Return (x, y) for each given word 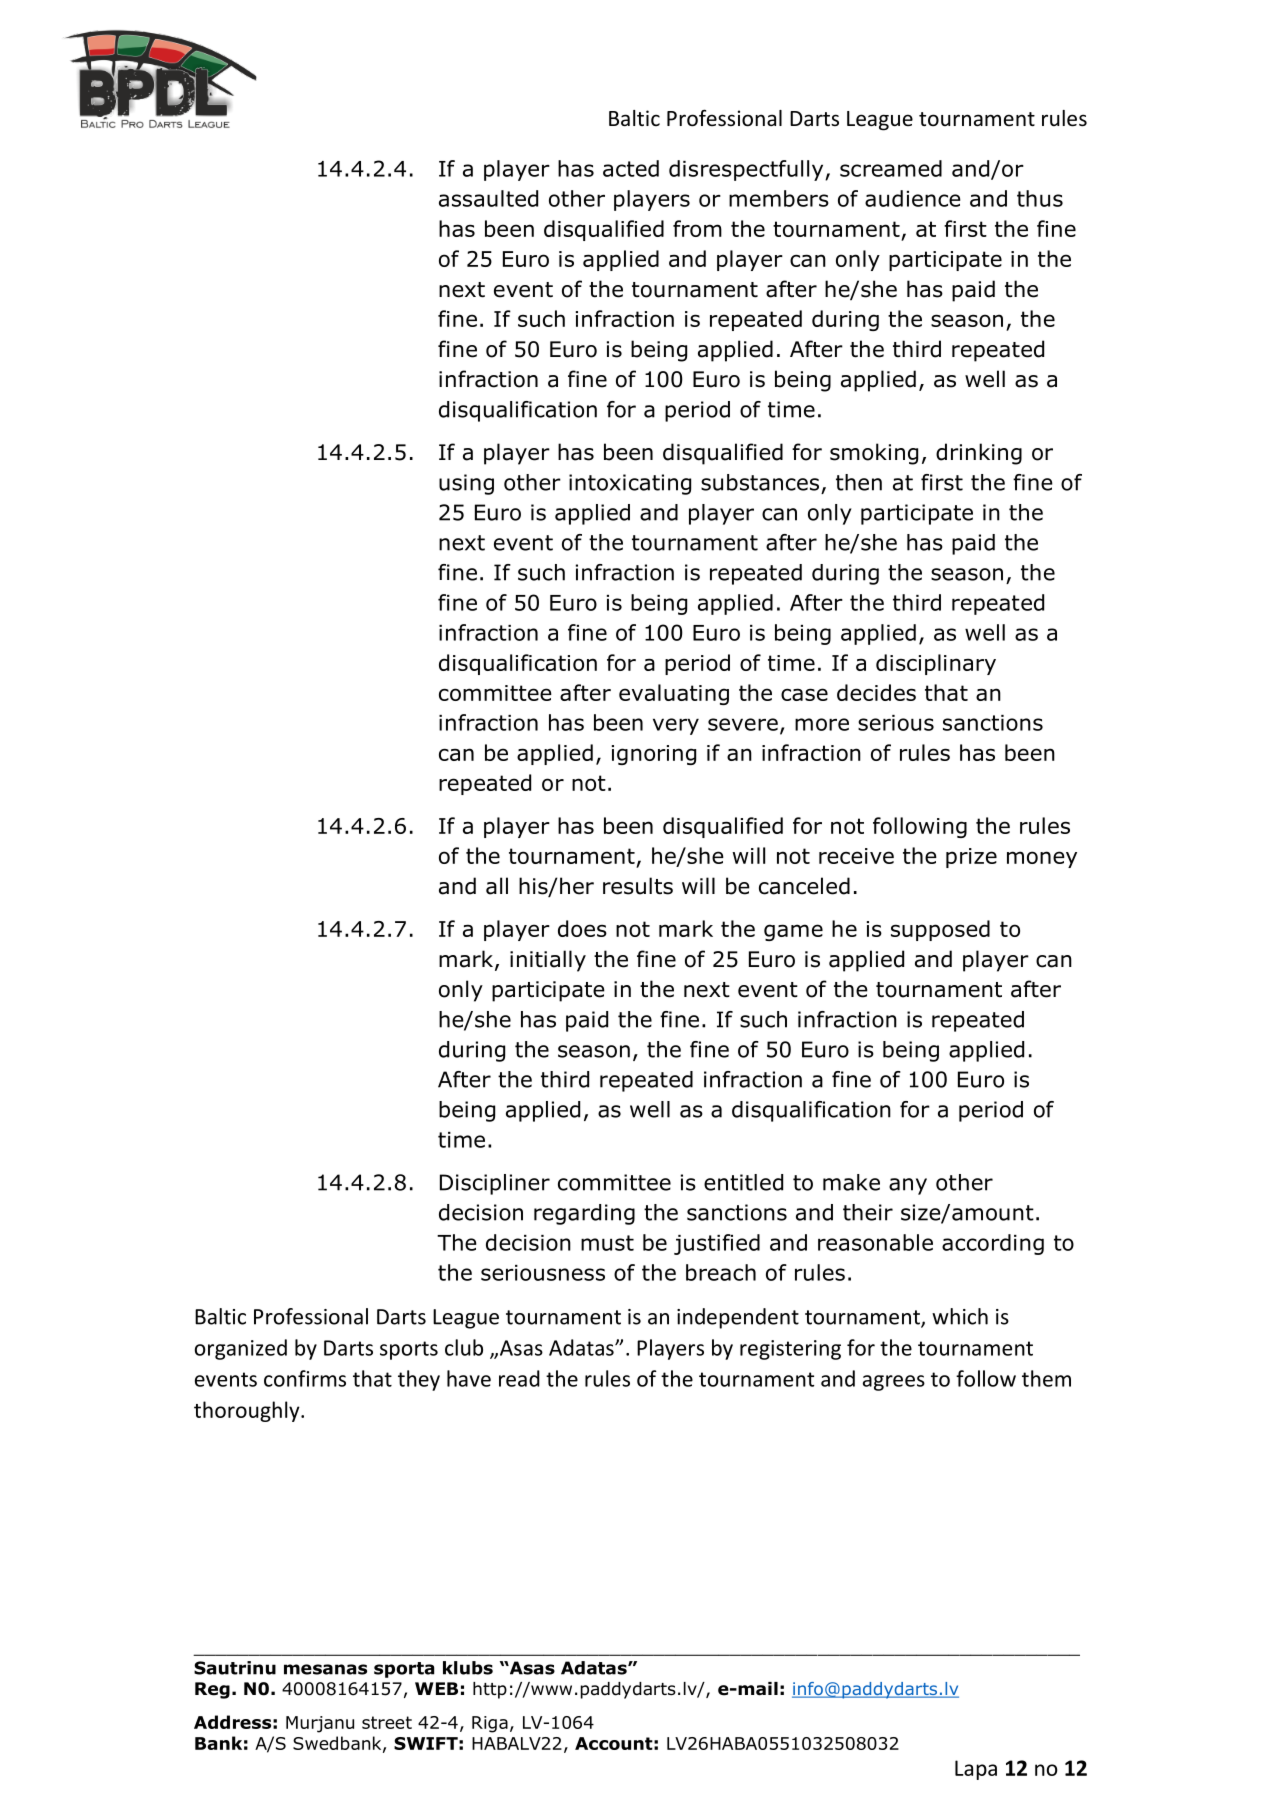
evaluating (674, 694)
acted (631, 168)
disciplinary (936, 664)
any (908, 1186)
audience (913, 198)
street (387, 1722)
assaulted (488, 198)
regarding (584, 1214)
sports (409, 1350)
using (466, 484)
